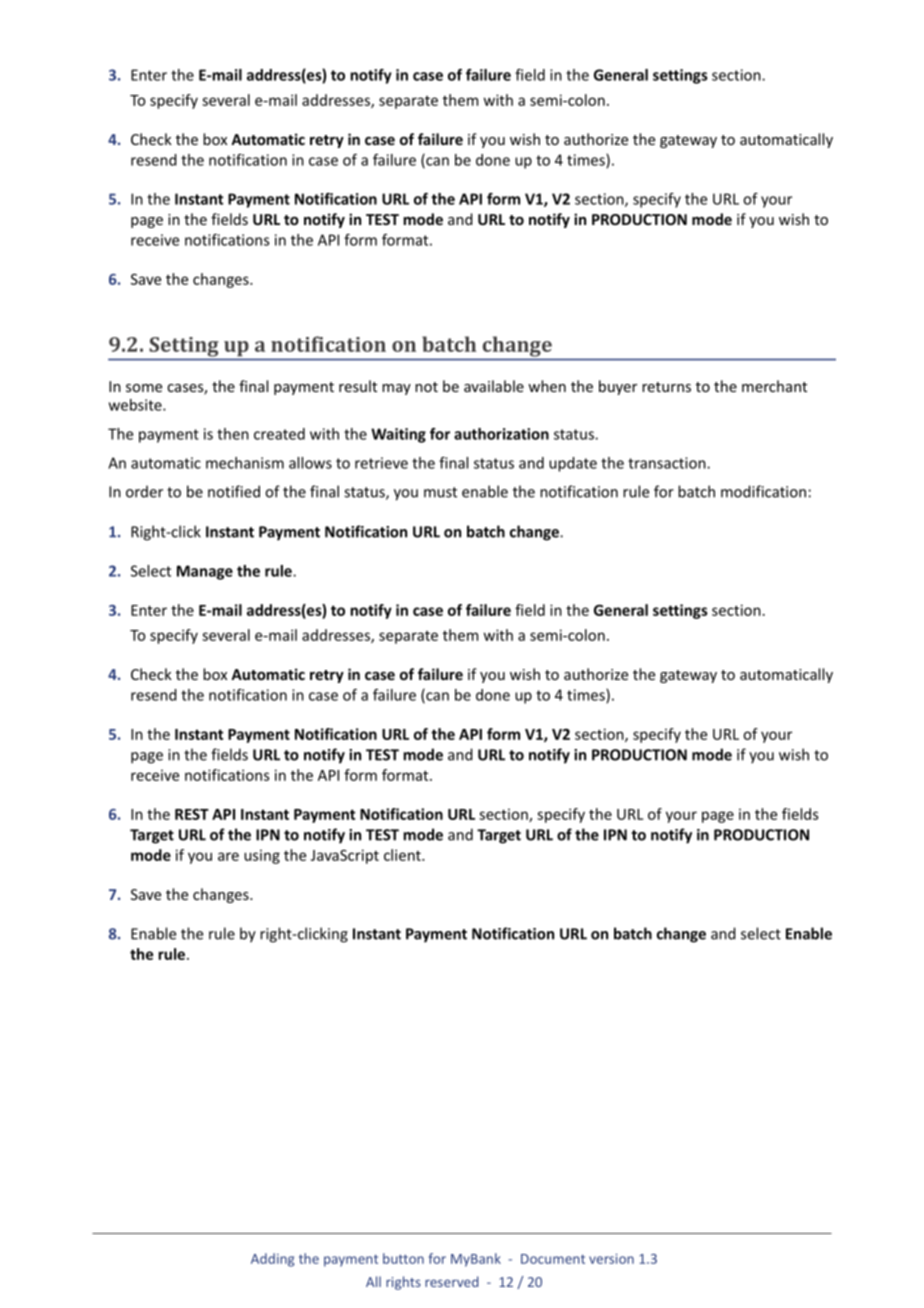 The height and width of the screenshot is (1308, 924). I want to click on are, so click(228, 856).
